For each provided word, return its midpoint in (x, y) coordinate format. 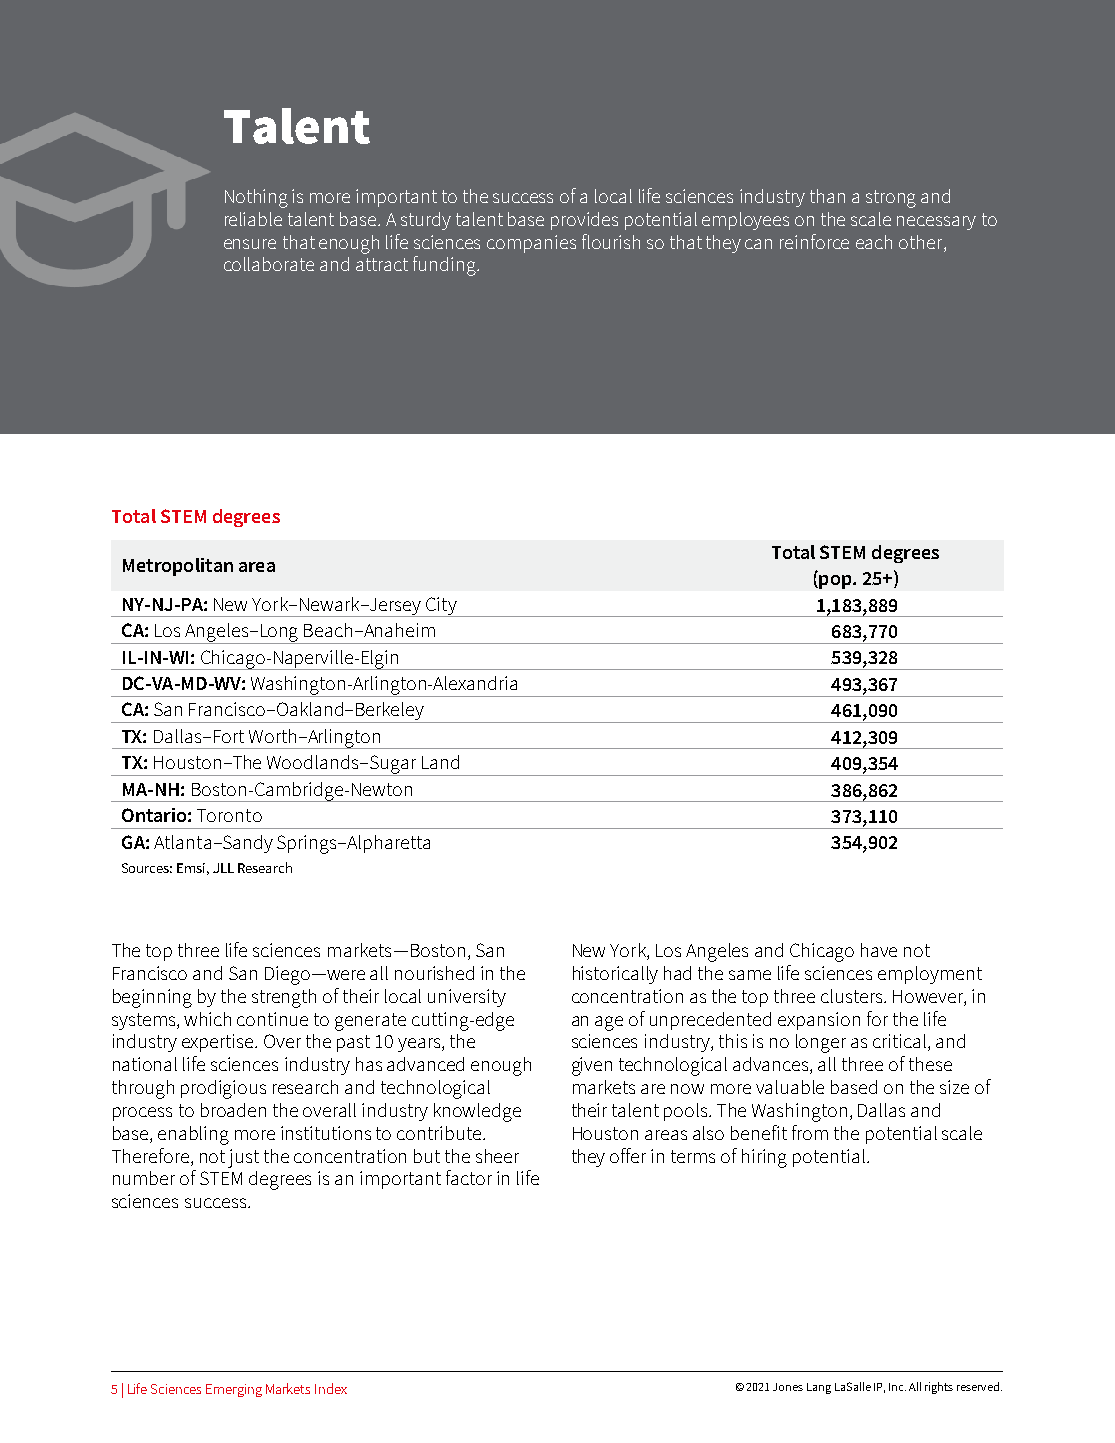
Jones (788, 1387)
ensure (250, 244)
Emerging (234, 1390)
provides (584, 221)
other (922, 242)
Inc (897, 1387)
